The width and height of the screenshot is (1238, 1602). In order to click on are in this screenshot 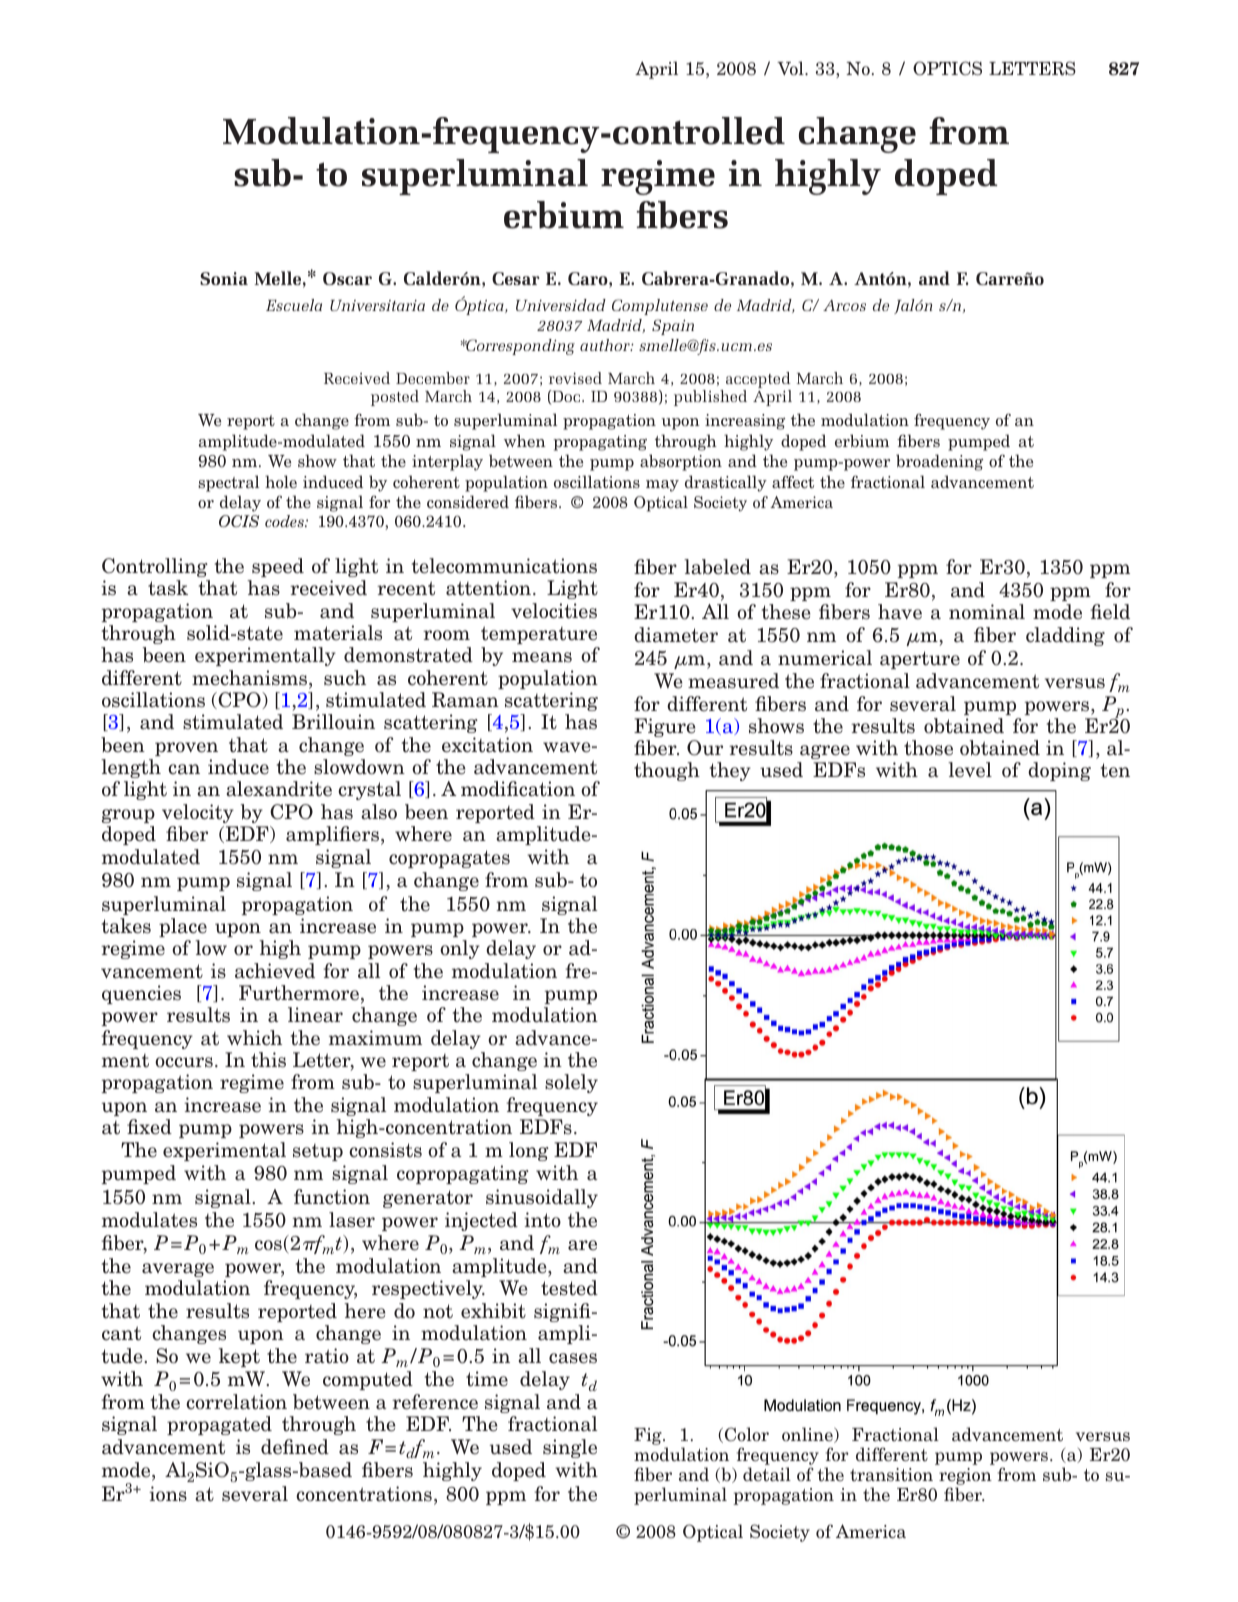, I will do `click(582, 1245)`.
